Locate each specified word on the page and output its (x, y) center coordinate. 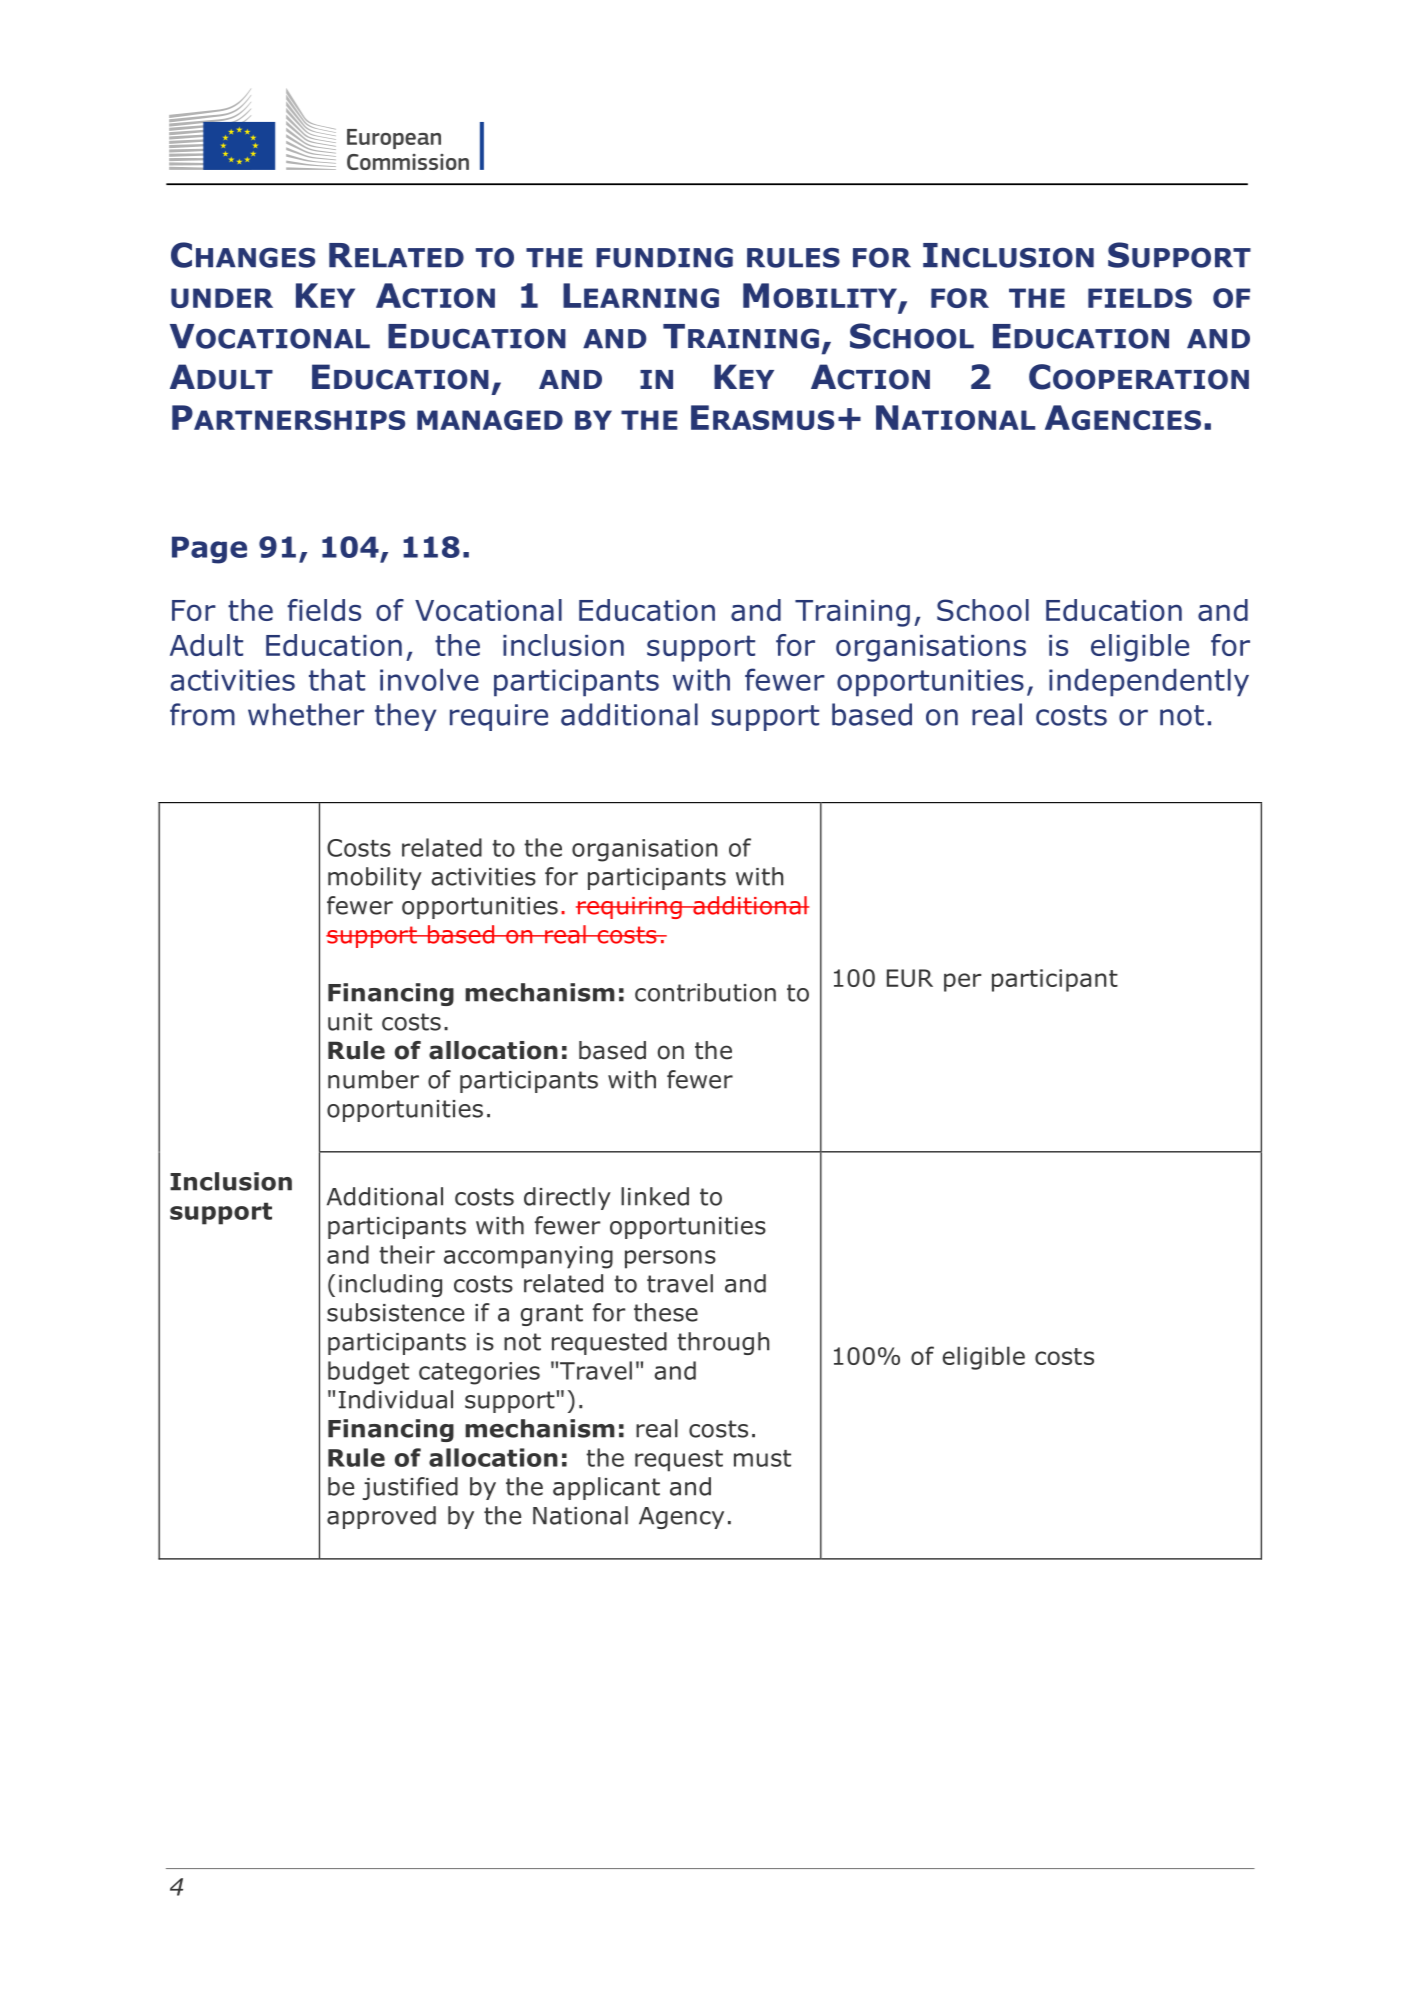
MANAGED (490, 420)
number (373, 1079)
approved (381, 1517)
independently (1149, 683)
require (499, 717)
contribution (705, 992)
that (337, 680)
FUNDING (664, 258)
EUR (910, 978)
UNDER (222, 298)
